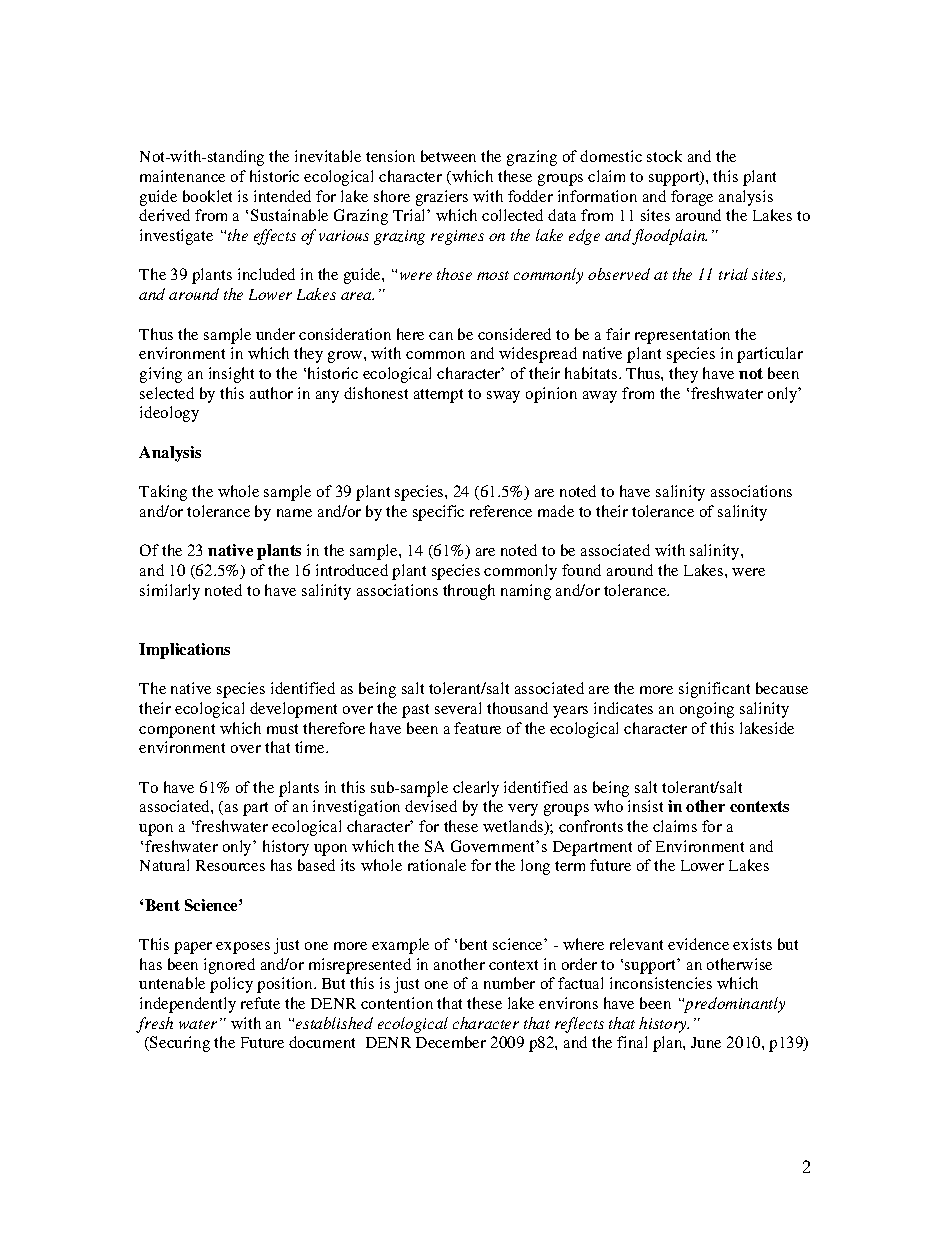  I want to click on booklet, so click(207, 196).
